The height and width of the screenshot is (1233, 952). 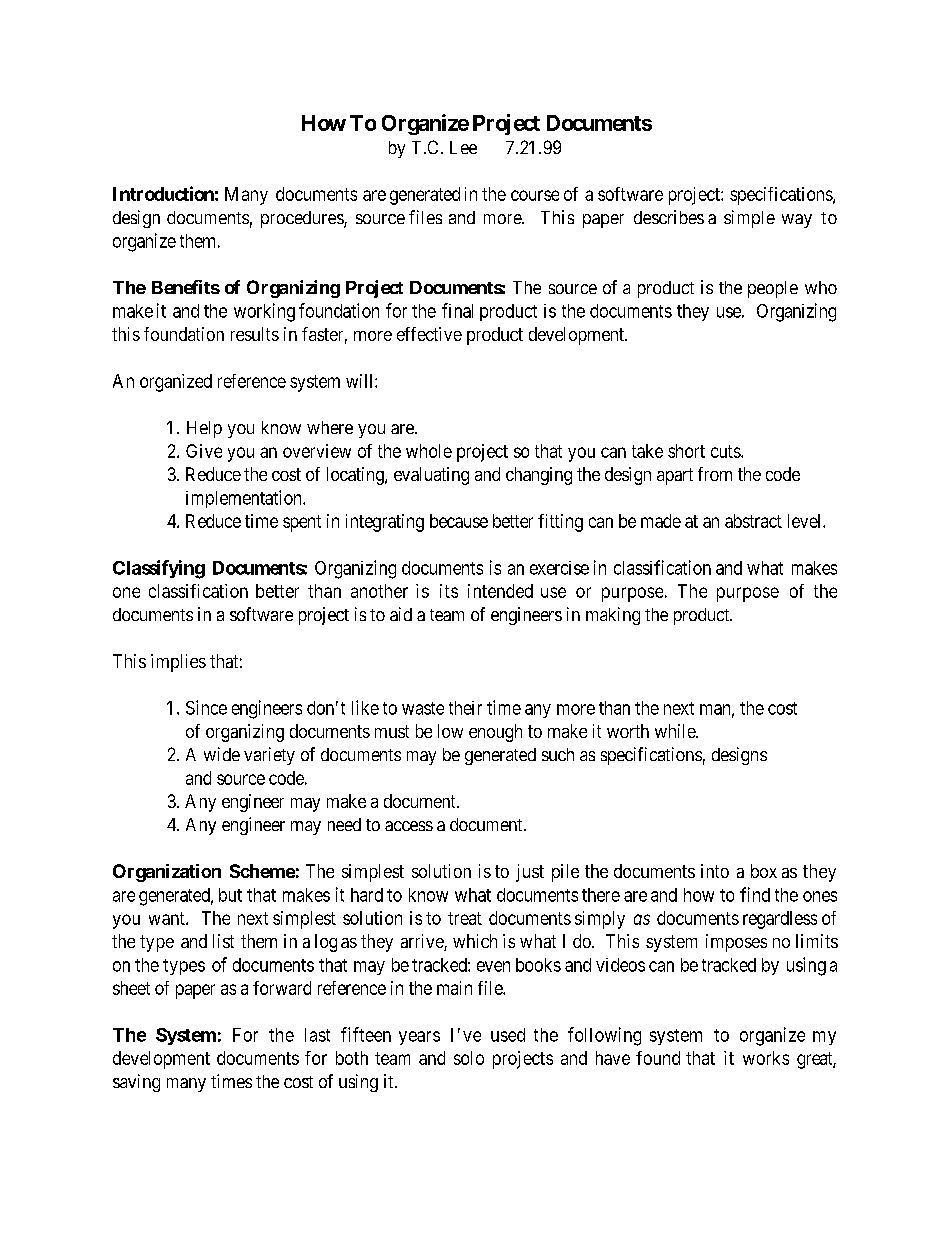 What do you see at coordinates (797, 221) in the screenshot?
I see `way` at bounding box center [797, 221].
